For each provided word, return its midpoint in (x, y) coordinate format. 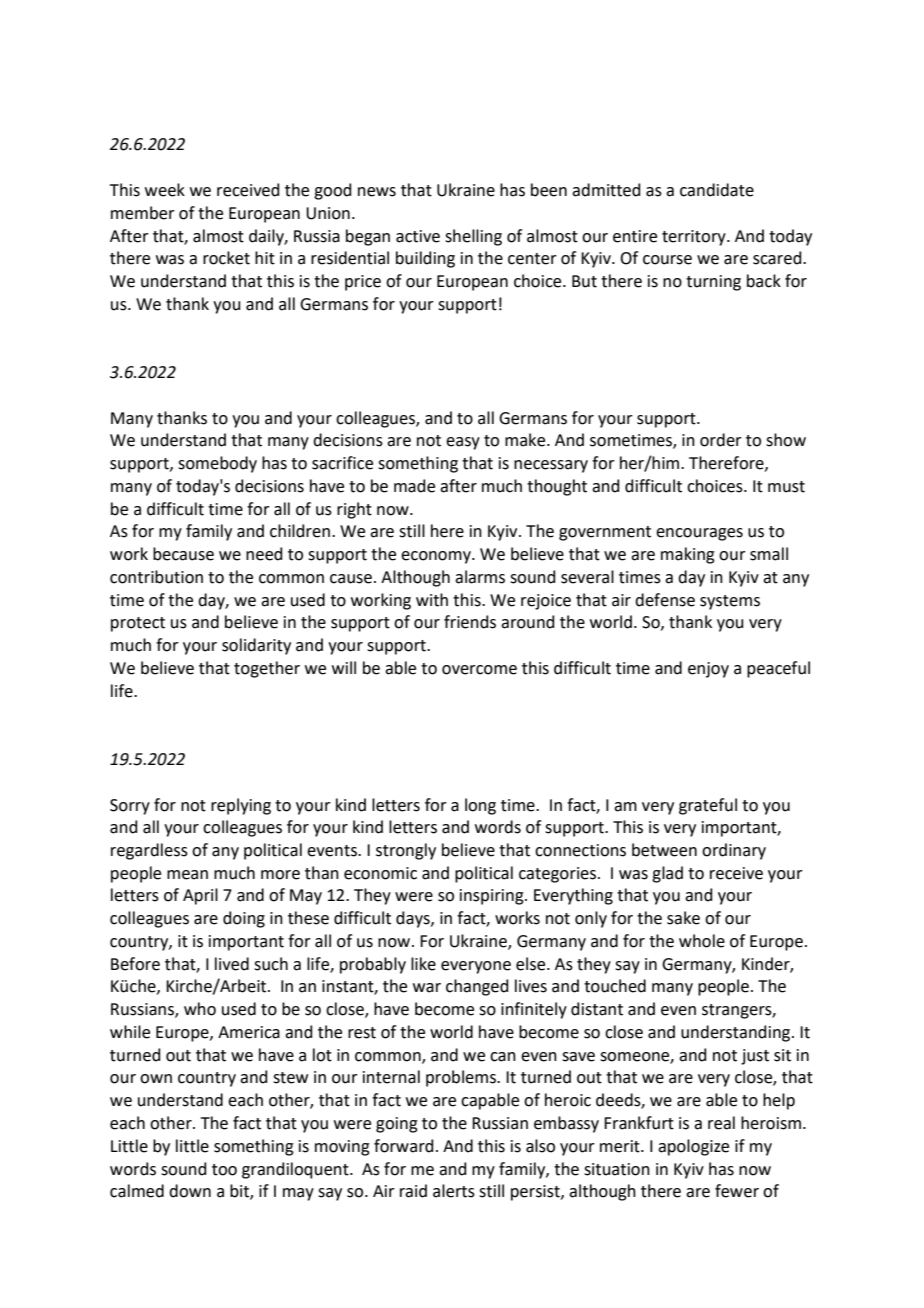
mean (187, 875)
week (165, 190)
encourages (699, 534)
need (264, 554)
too (224, 1170)
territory (695, 238)
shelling (473, 237)
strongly (406, 851)
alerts (454, 1191)
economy (437, 557)
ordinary (734, 851)
